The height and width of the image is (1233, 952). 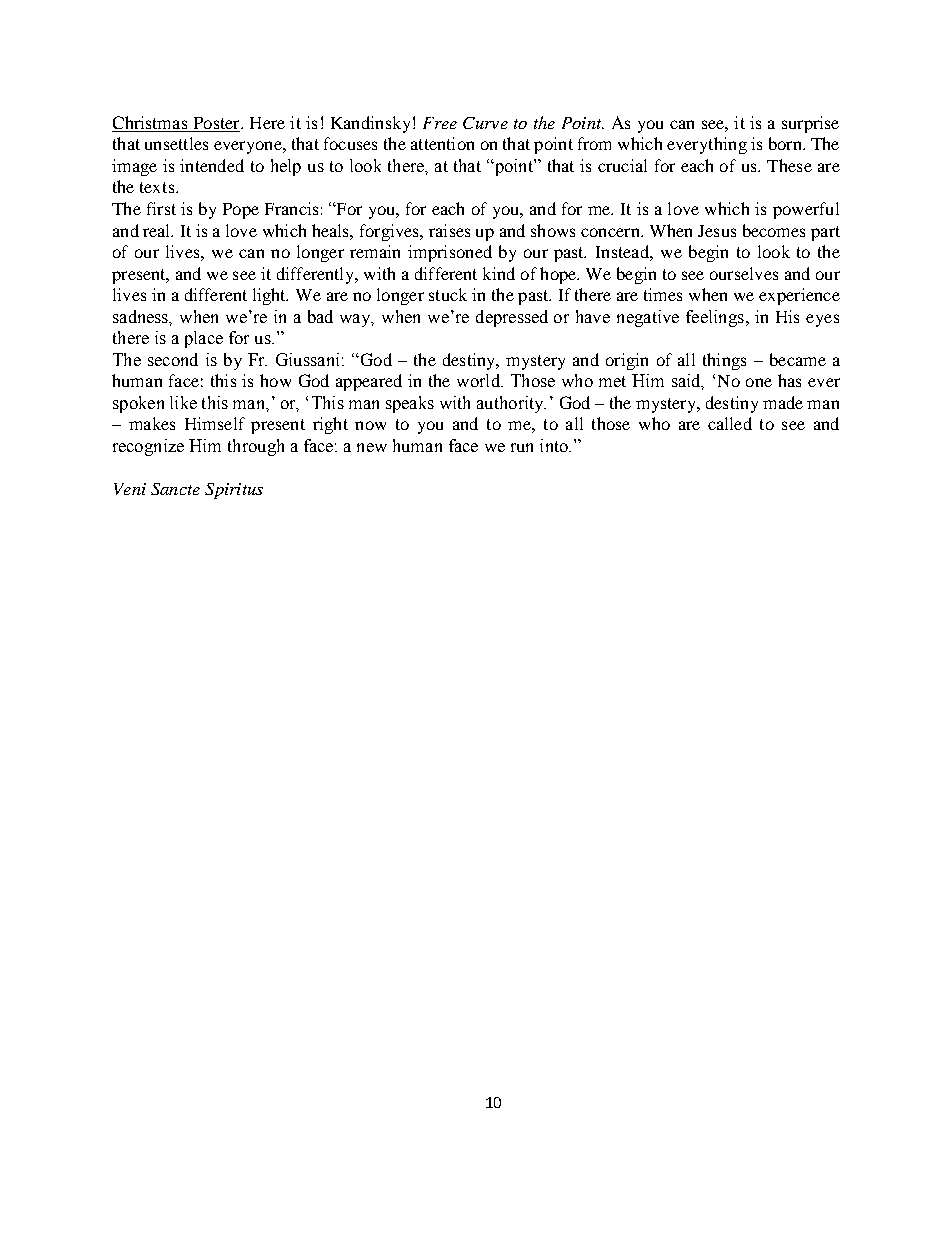 I want to click on born, so click(x=786, y=143).
